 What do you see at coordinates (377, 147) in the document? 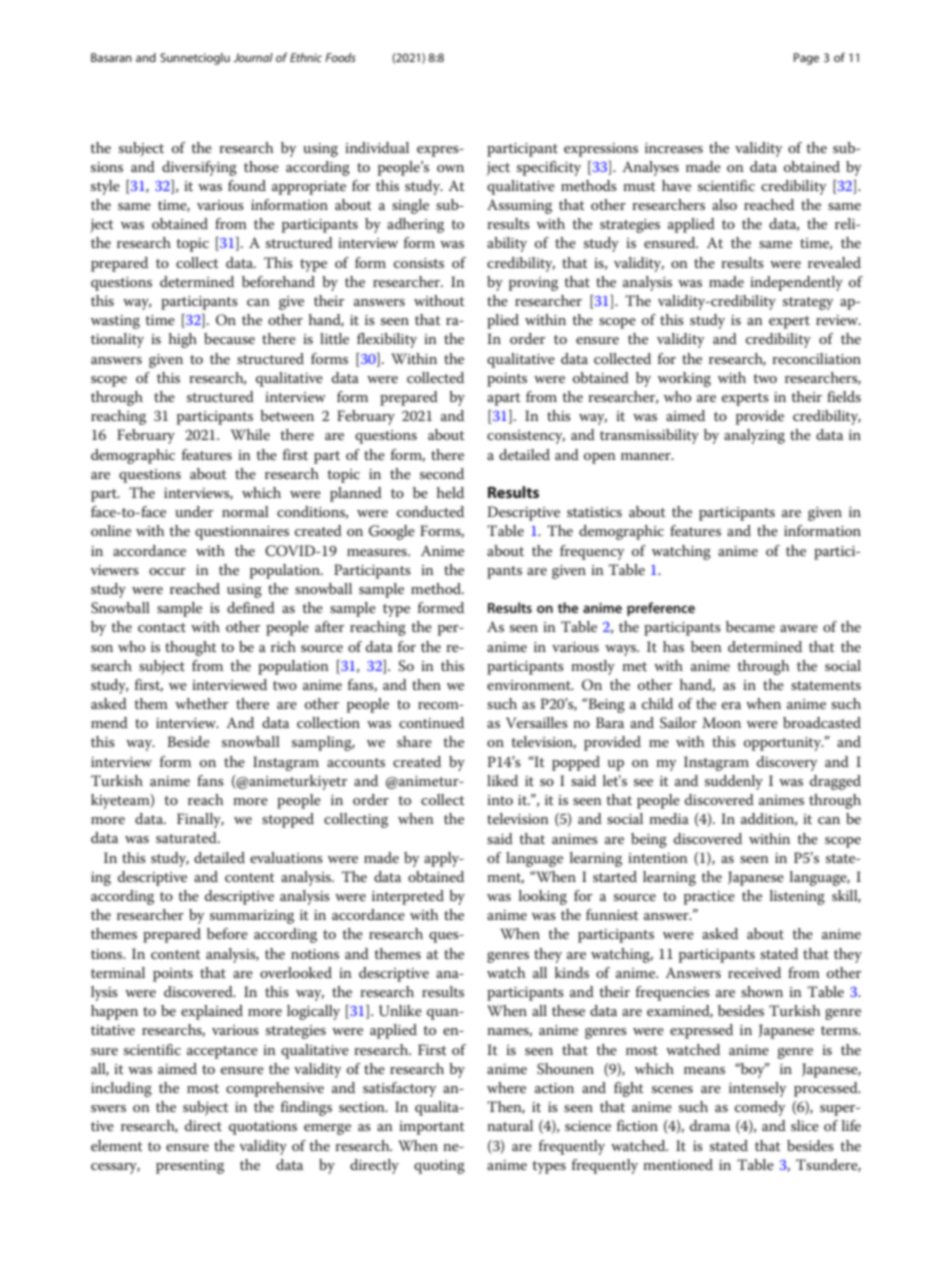
I see `individual` at bounding box center [377, 147].
